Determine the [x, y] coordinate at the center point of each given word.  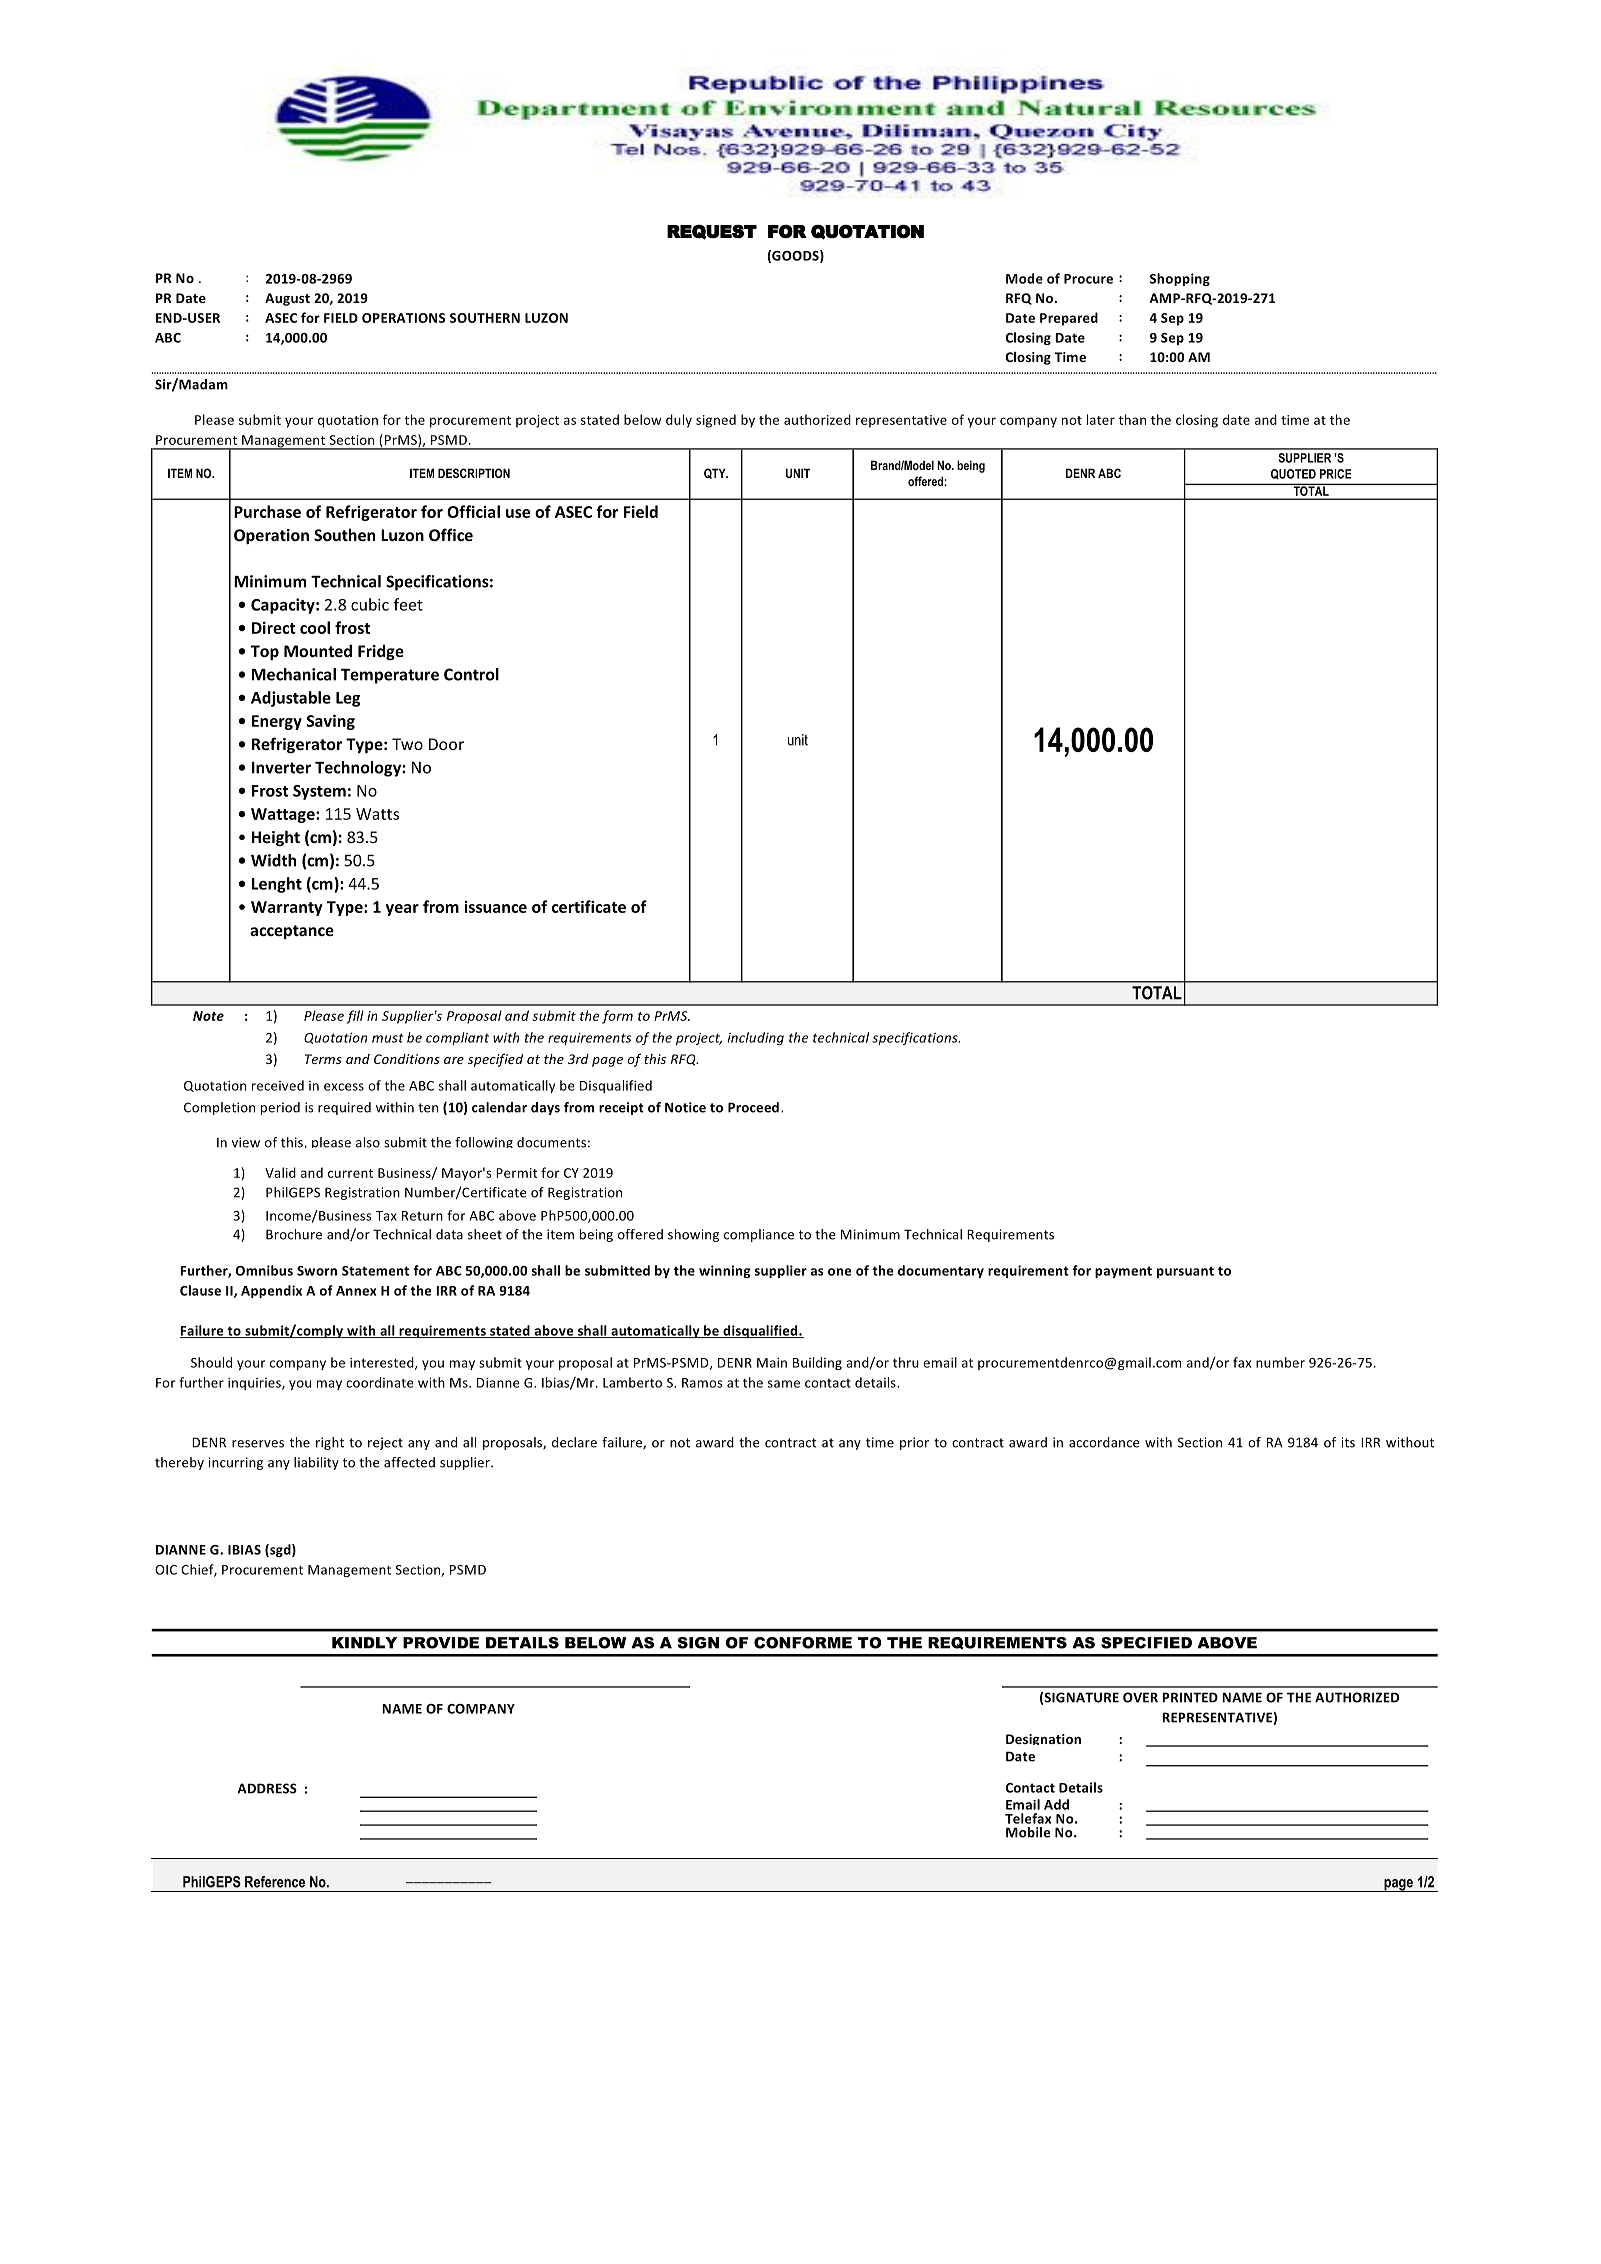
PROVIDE [441, 1643]
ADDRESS [267, 1788]
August [287, 299]
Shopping [1180, 279]
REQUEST [712, 232]
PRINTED [1190, 1697]
